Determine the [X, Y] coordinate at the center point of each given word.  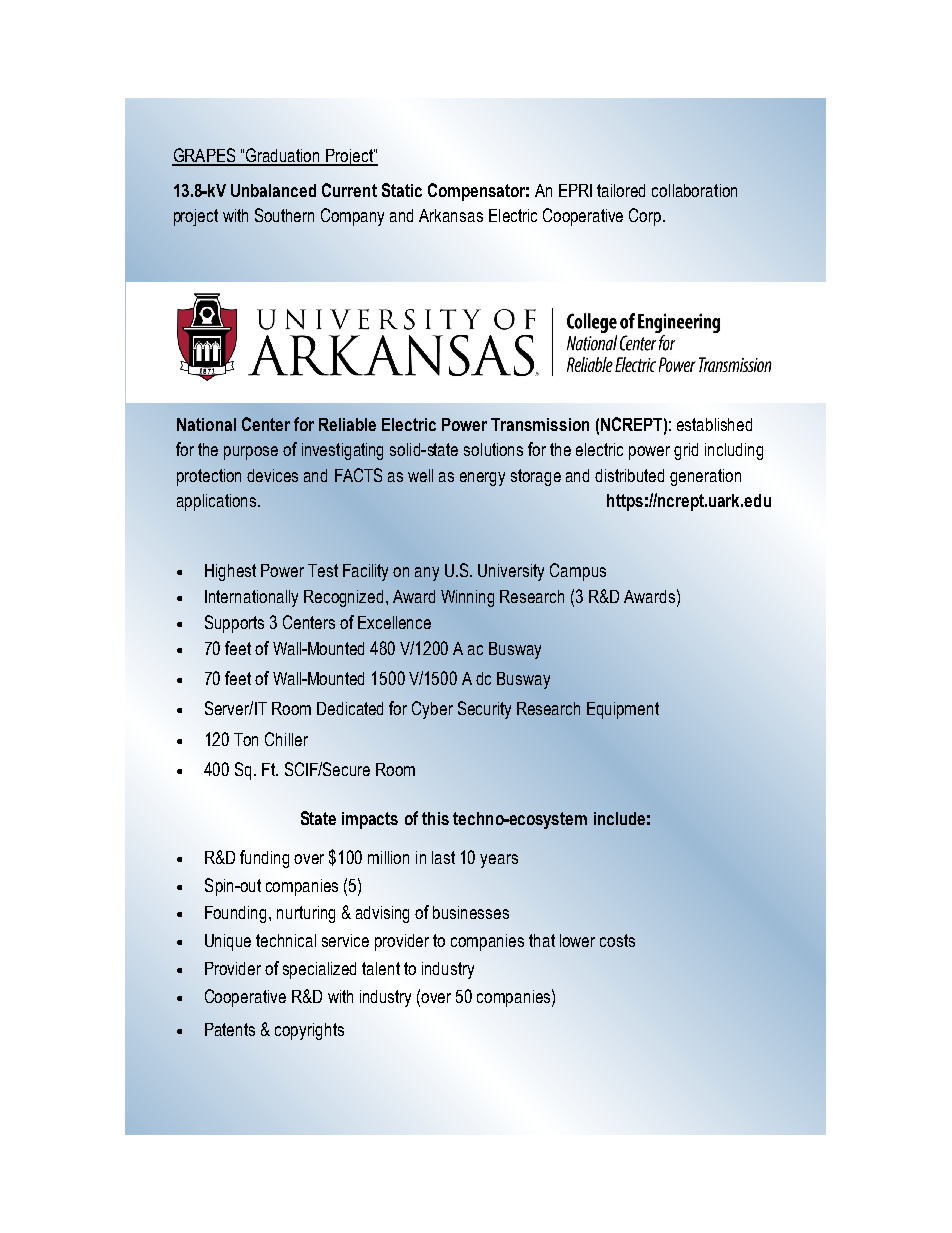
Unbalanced [273, 190]
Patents [230, 1029]
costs [617, 940]
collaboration [694, 190]
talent [381, 968]
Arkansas [451, 215]
